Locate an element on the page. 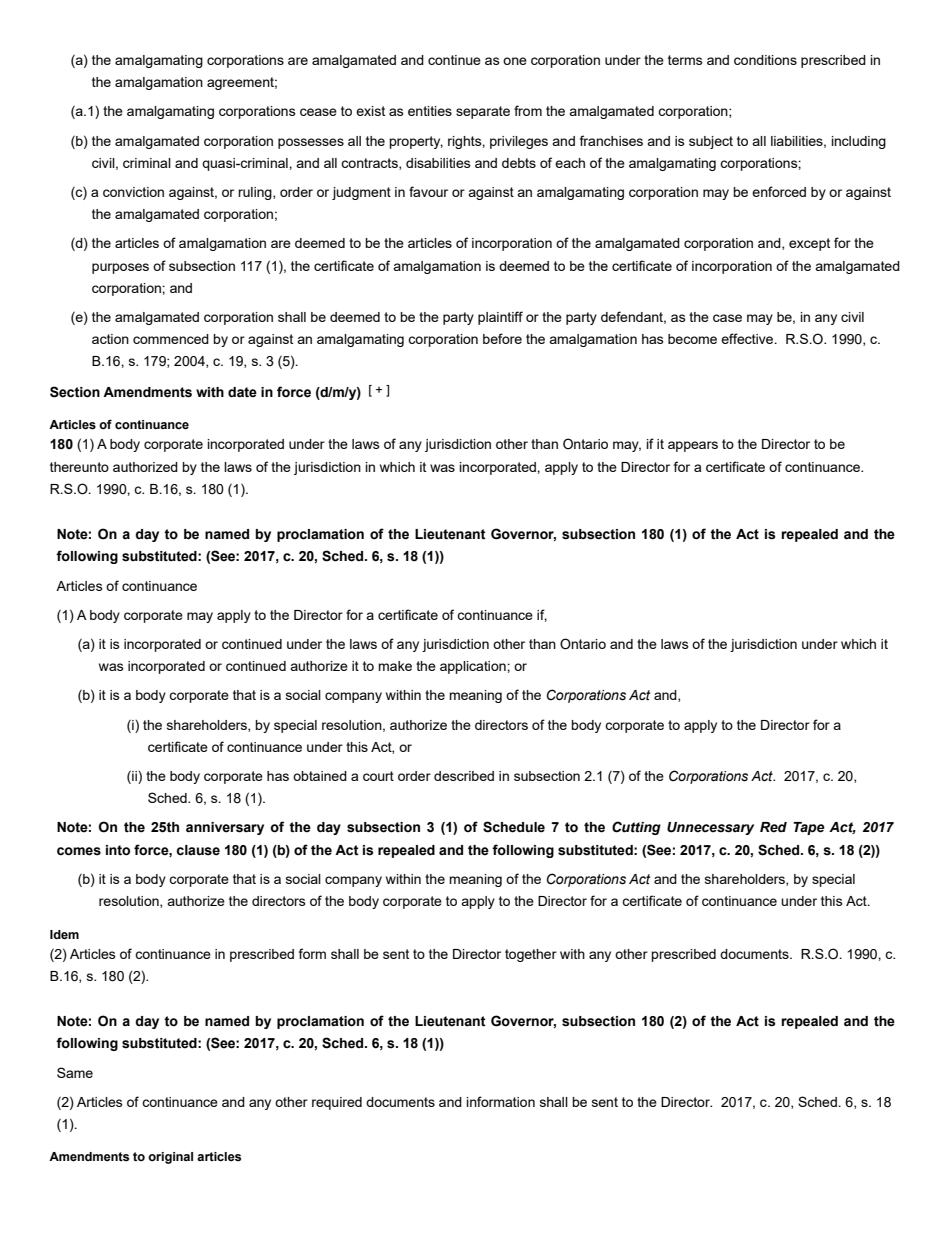 The width and height of the image is (952, 1233). described is located at coordinates (464, 776).
